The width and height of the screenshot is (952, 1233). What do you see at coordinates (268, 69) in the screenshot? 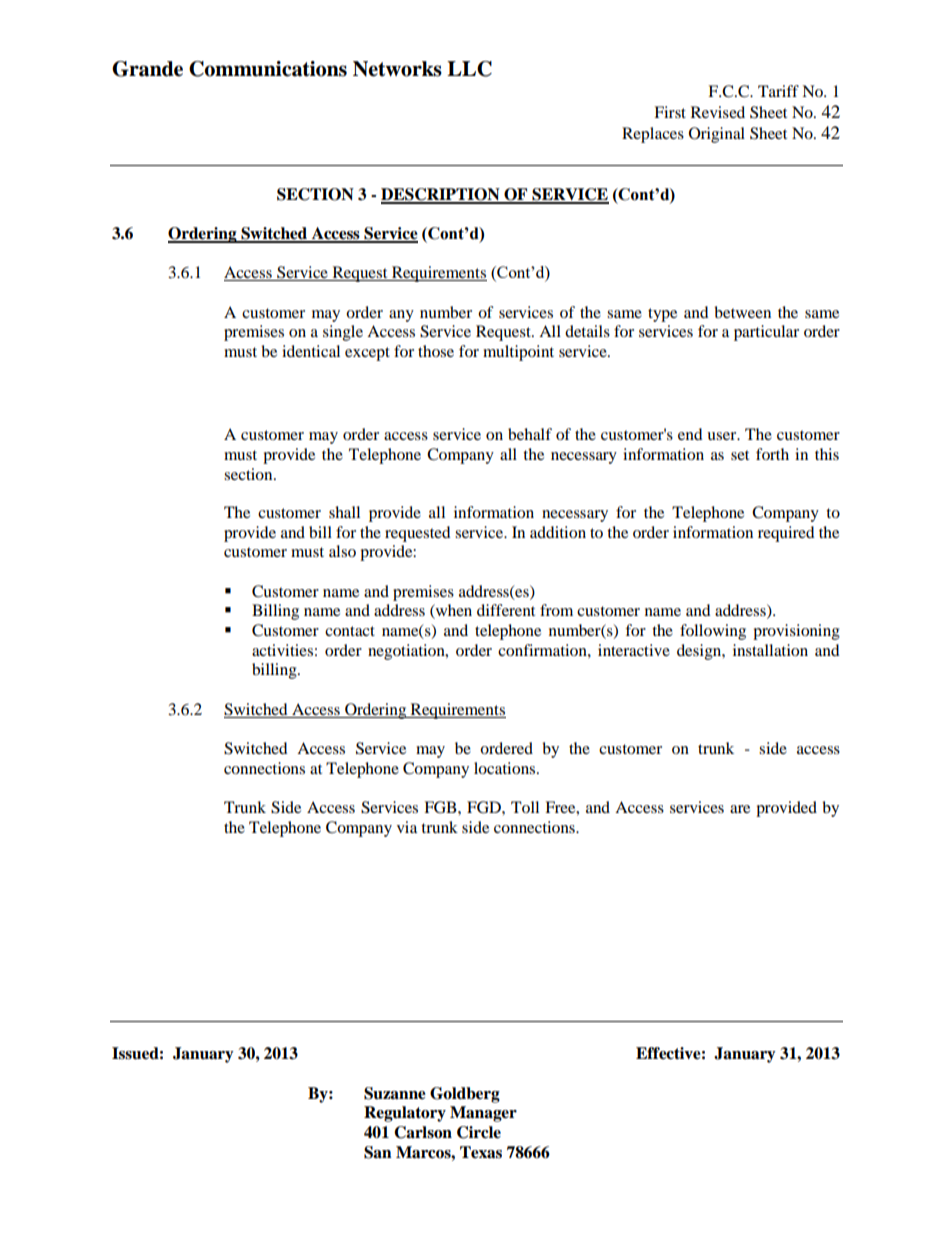
I see `Communications` at bounding box center [268, 69].
